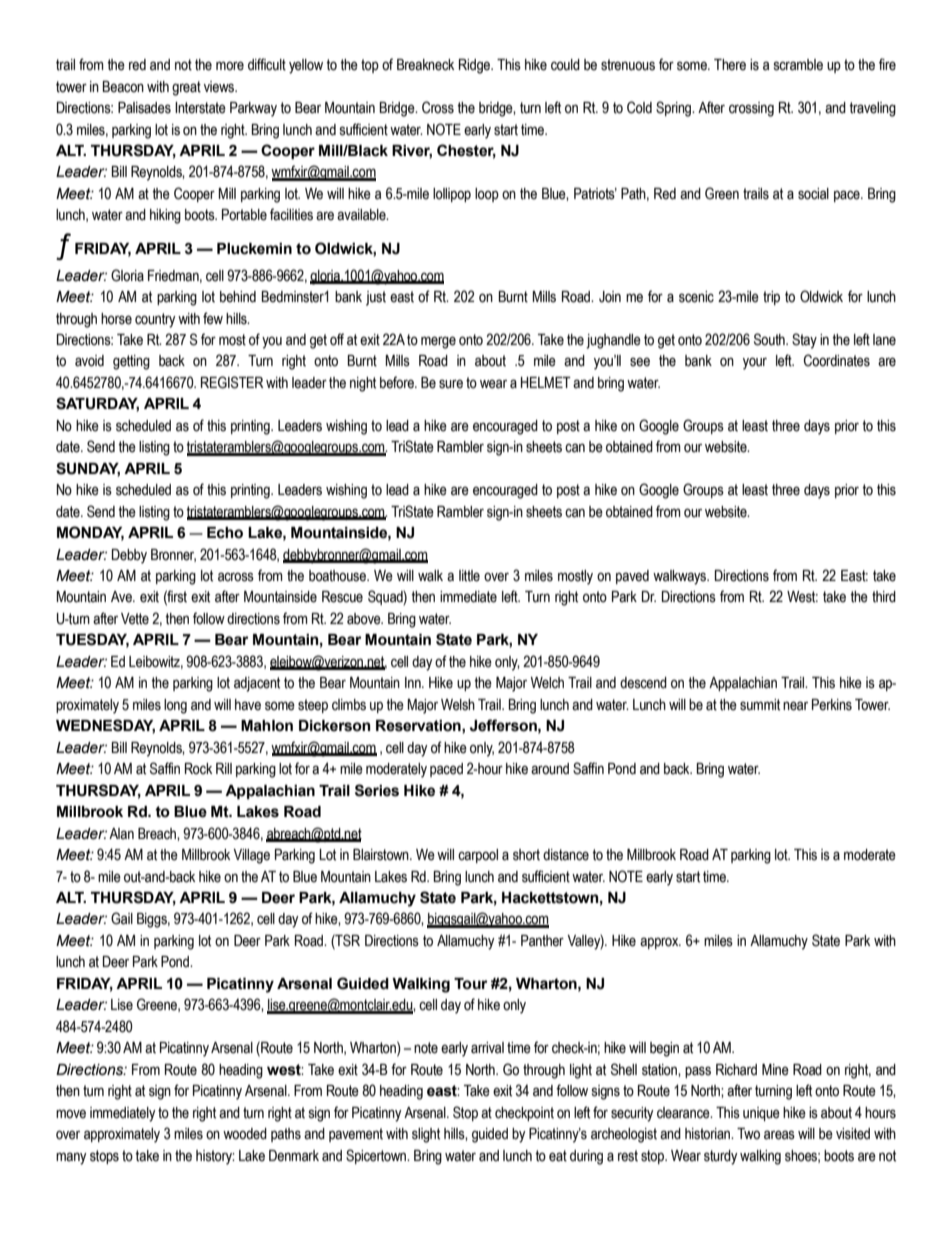 The height and width of the screenshot is (1233, 952). Describe the element at coordinates (795, 706) in the screenshot. I see `near` at that location.
